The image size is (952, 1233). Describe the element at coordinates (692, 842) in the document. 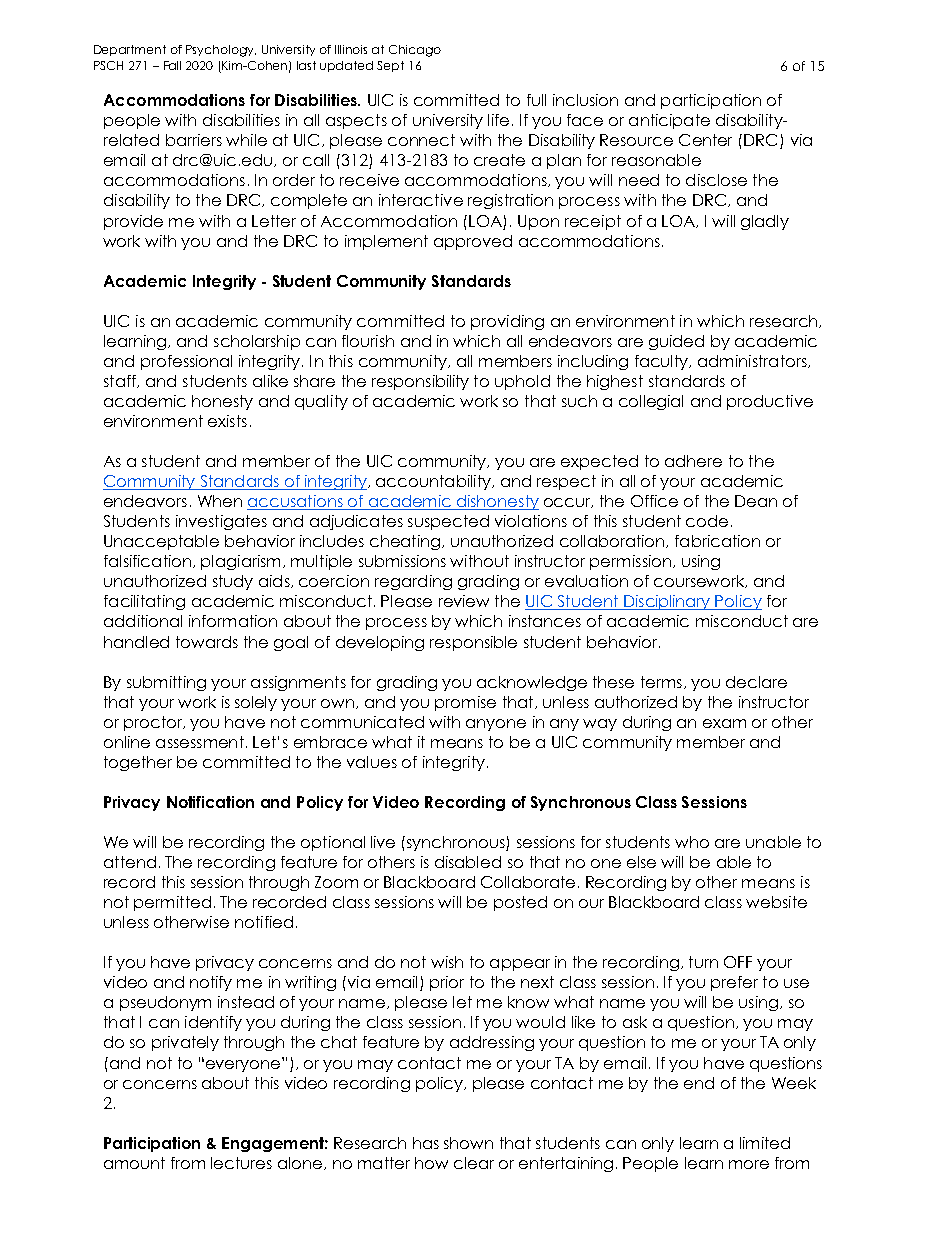

I see `who` at that location.
